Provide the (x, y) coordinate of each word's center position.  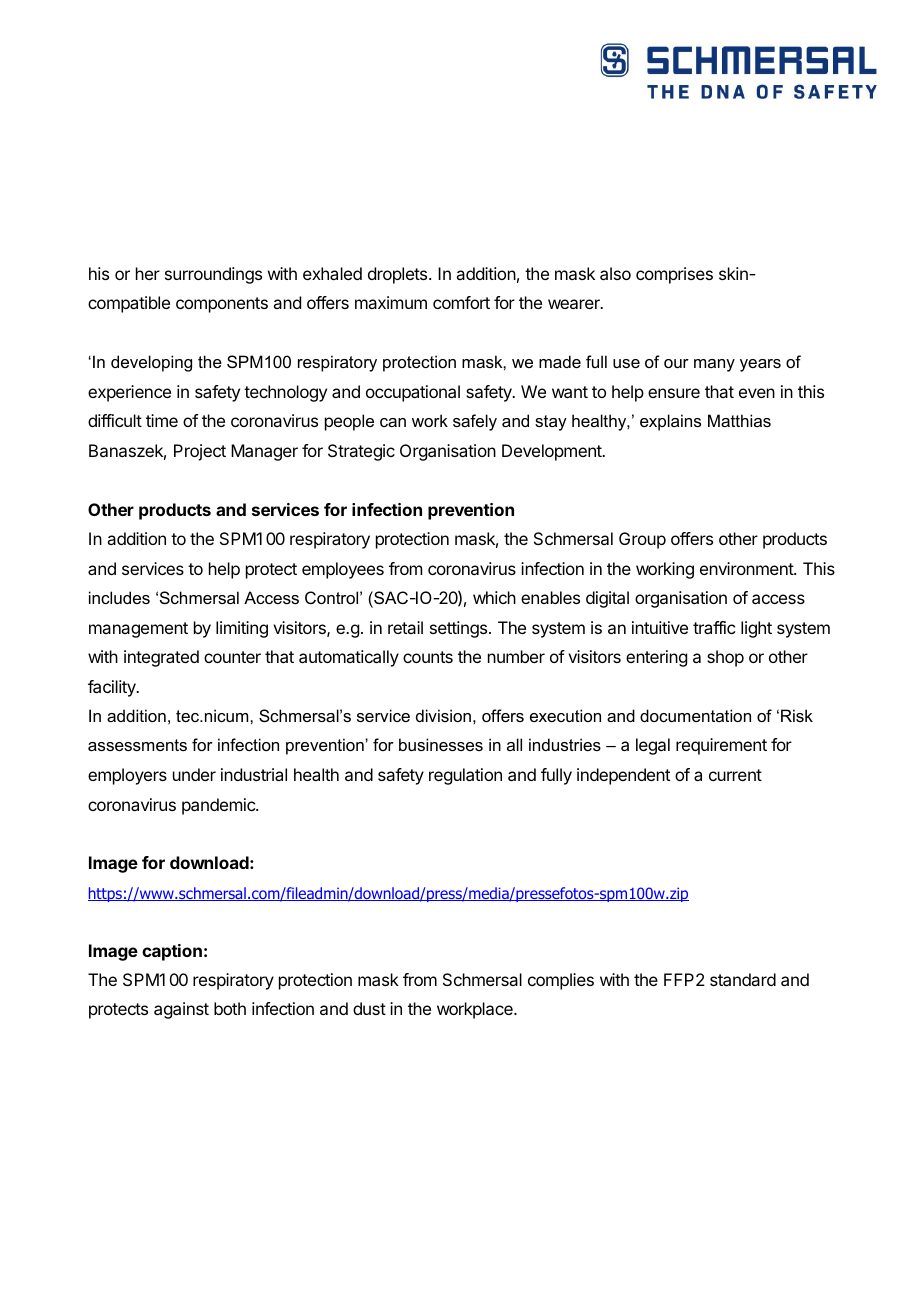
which (494, 597)
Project (200, 452)
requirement (721, 746)
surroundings (213, 275)
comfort (461, 302)
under (194, 774)
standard (743, 979)
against (181, 1010)
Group (642, 540)
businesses (441, 744)
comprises (674, 275)
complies (561, 981)
